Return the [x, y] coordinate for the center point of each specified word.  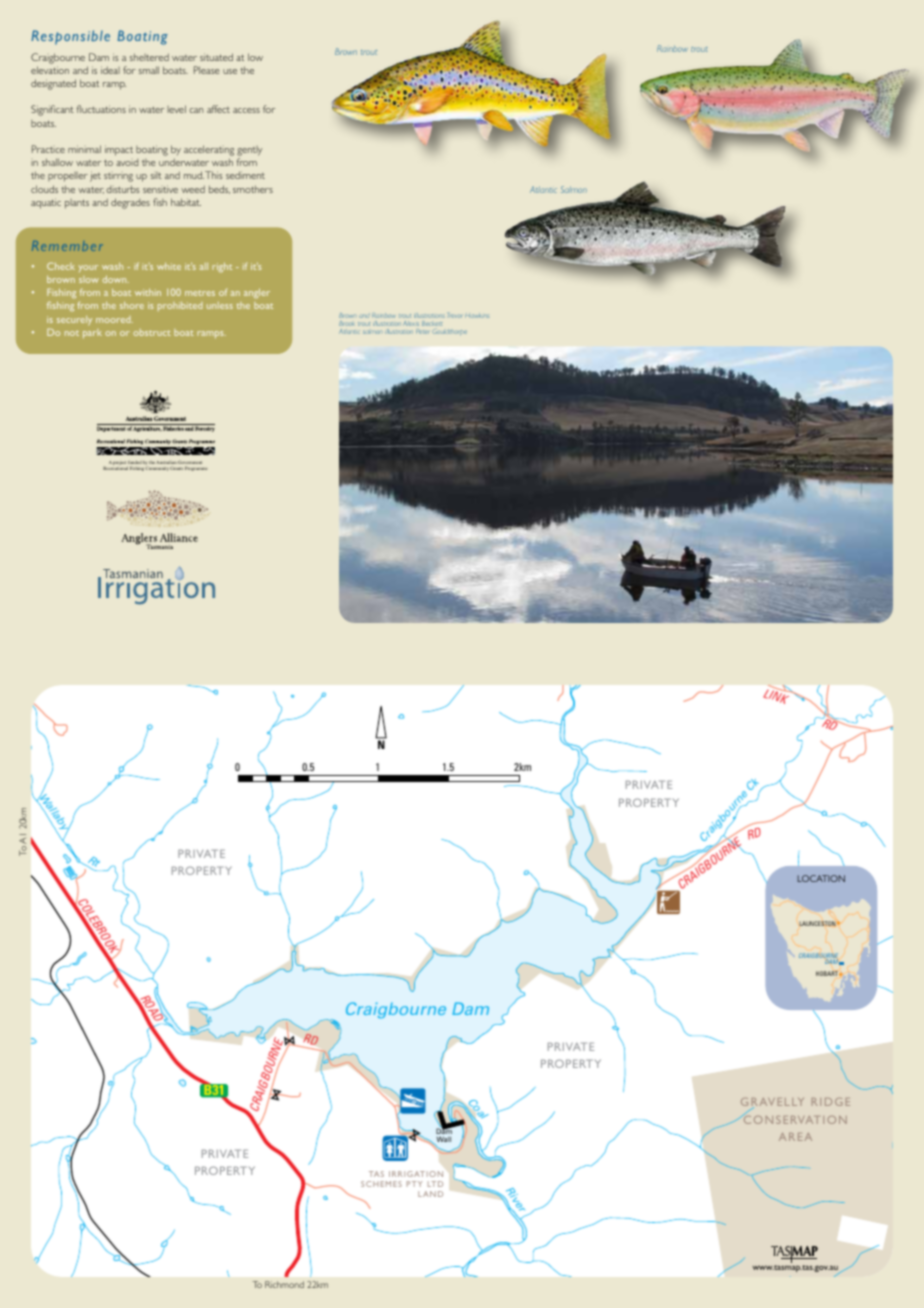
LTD [435, 1184]
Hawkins [477, 316]
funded [135, 464]
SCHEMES [381, 1184]
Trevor [454, 315]
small [149, 70]
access [246, 110]
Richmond [284, 1284]
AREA [795, 1137]
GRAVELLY [772, 1103]
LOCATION [821, 878]
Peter [422, 331]
